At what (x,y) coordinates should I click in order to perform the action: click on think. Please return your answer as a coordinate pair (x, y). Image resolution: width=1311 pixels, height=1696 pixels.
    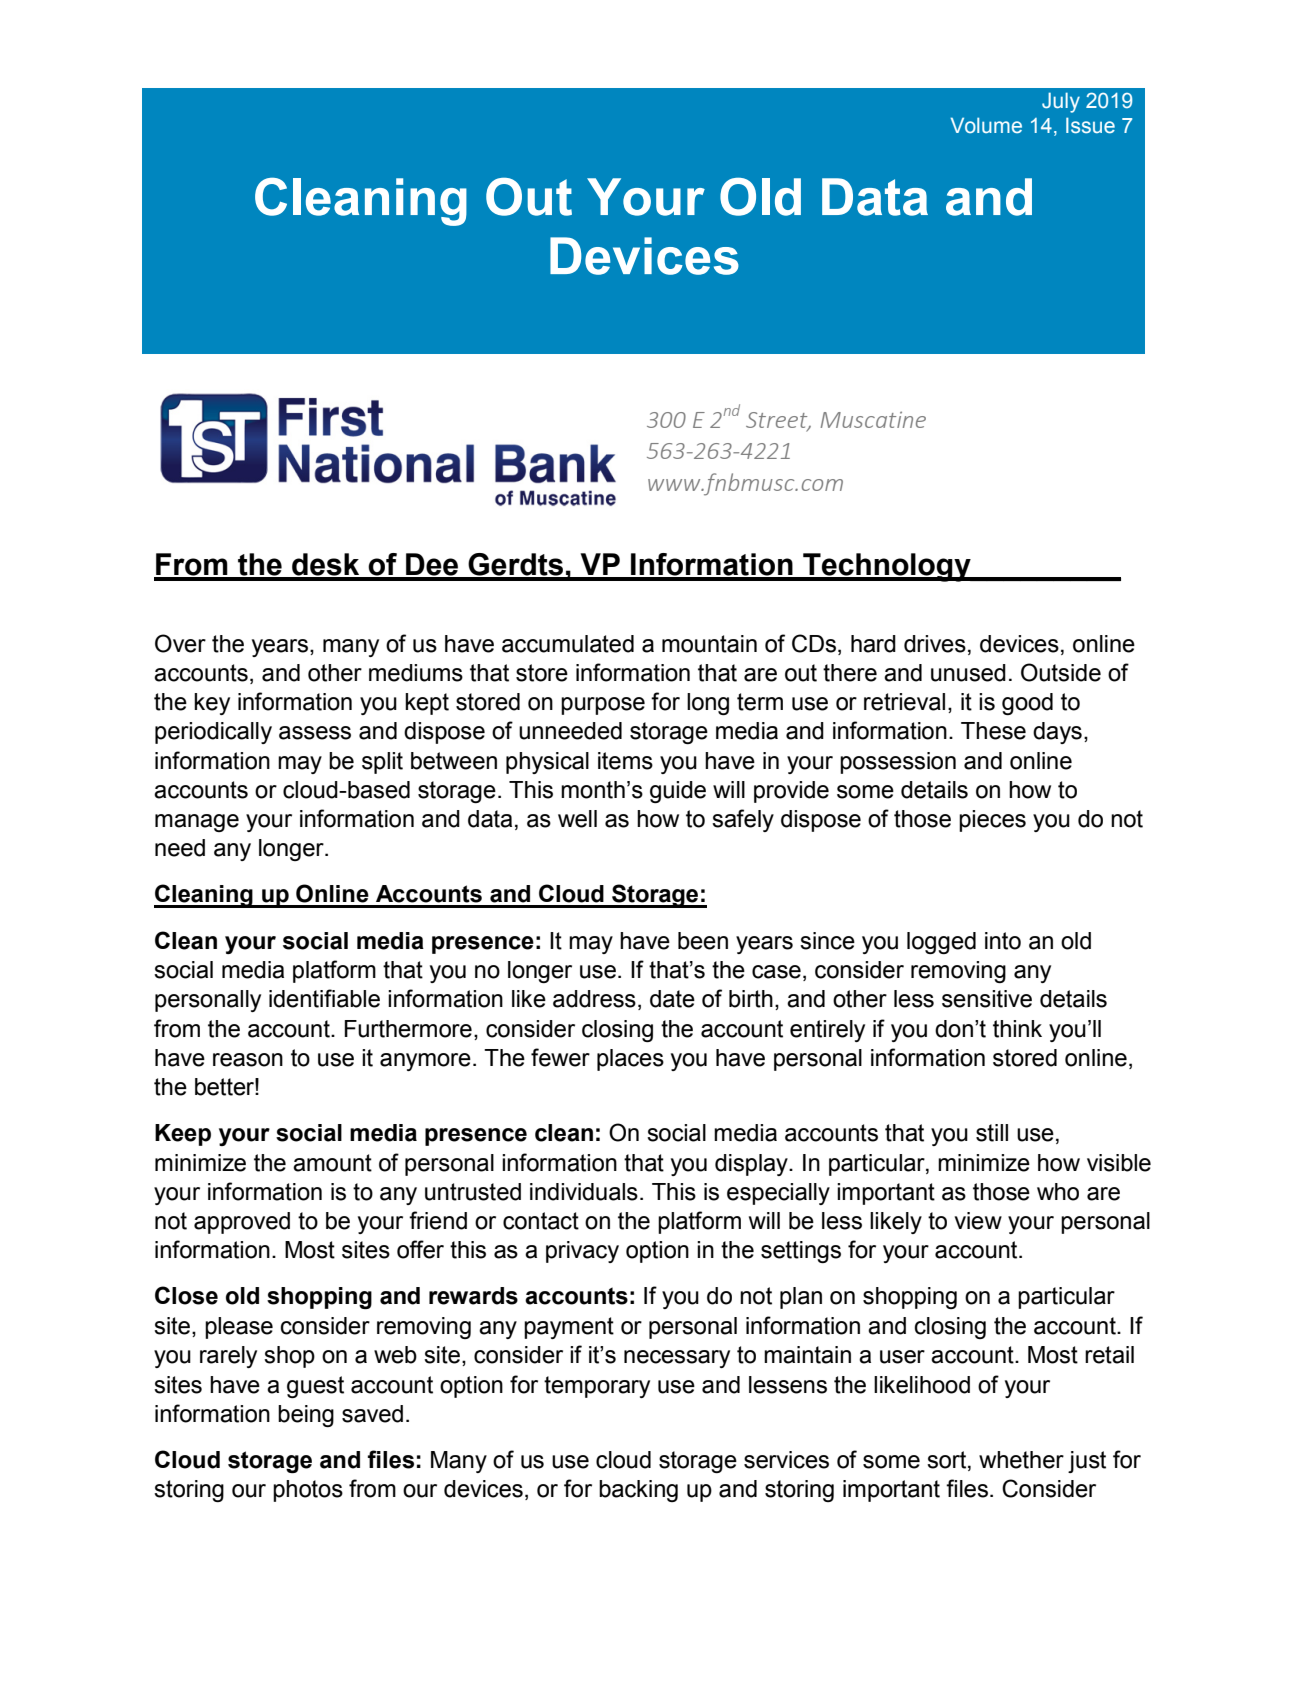
    Looking at the image, I should click on (1017, 1029).
